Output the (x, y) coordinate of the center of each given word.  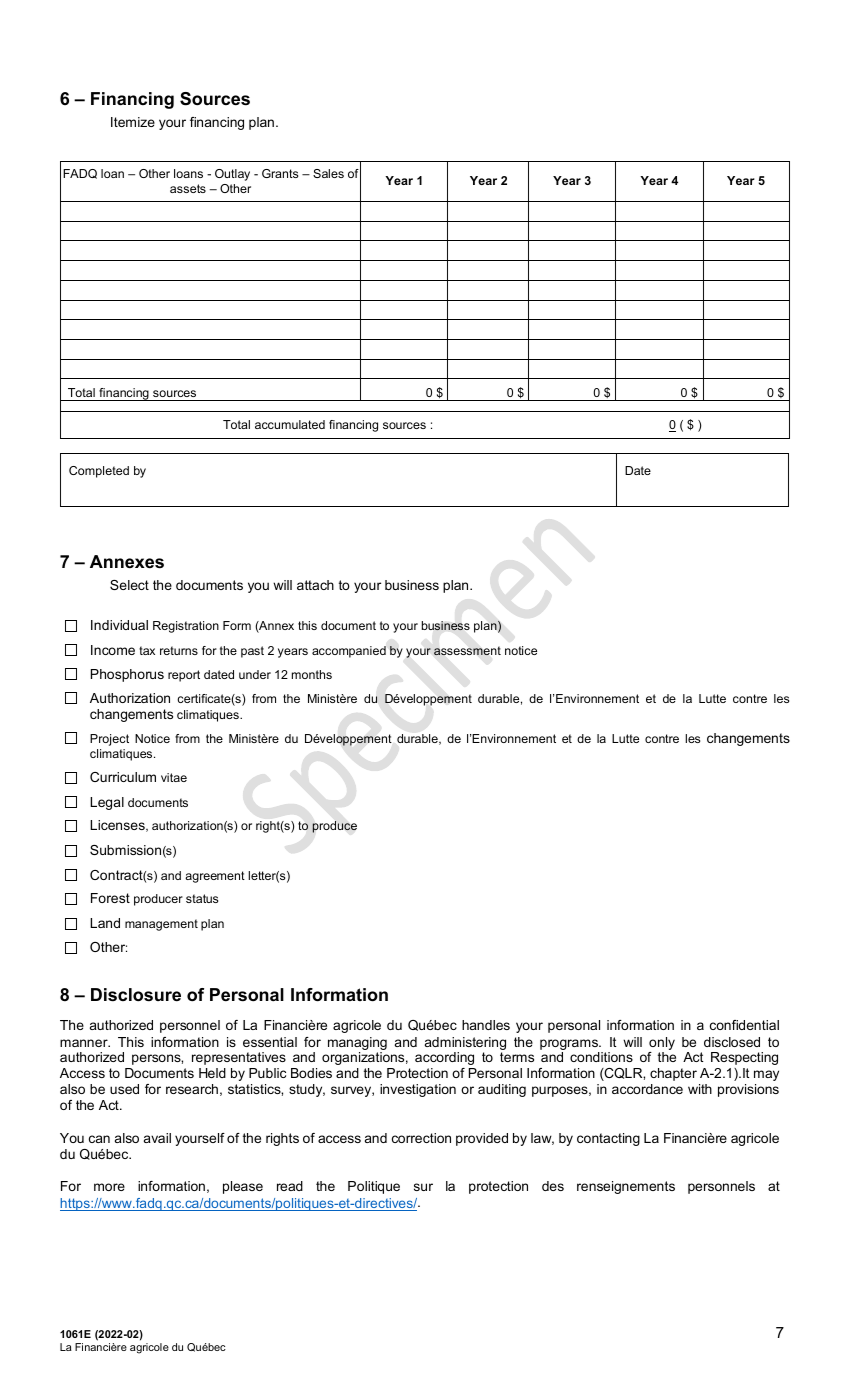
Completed (99, 472)
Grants (280, 173)
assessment (467, 651)
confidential (744, 1025)
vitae (174, 777)
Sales (328, 173)
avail (157, 1138)
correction (421, 1138)
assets (188, 188)
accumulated (290, 424)
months (312, 674)
